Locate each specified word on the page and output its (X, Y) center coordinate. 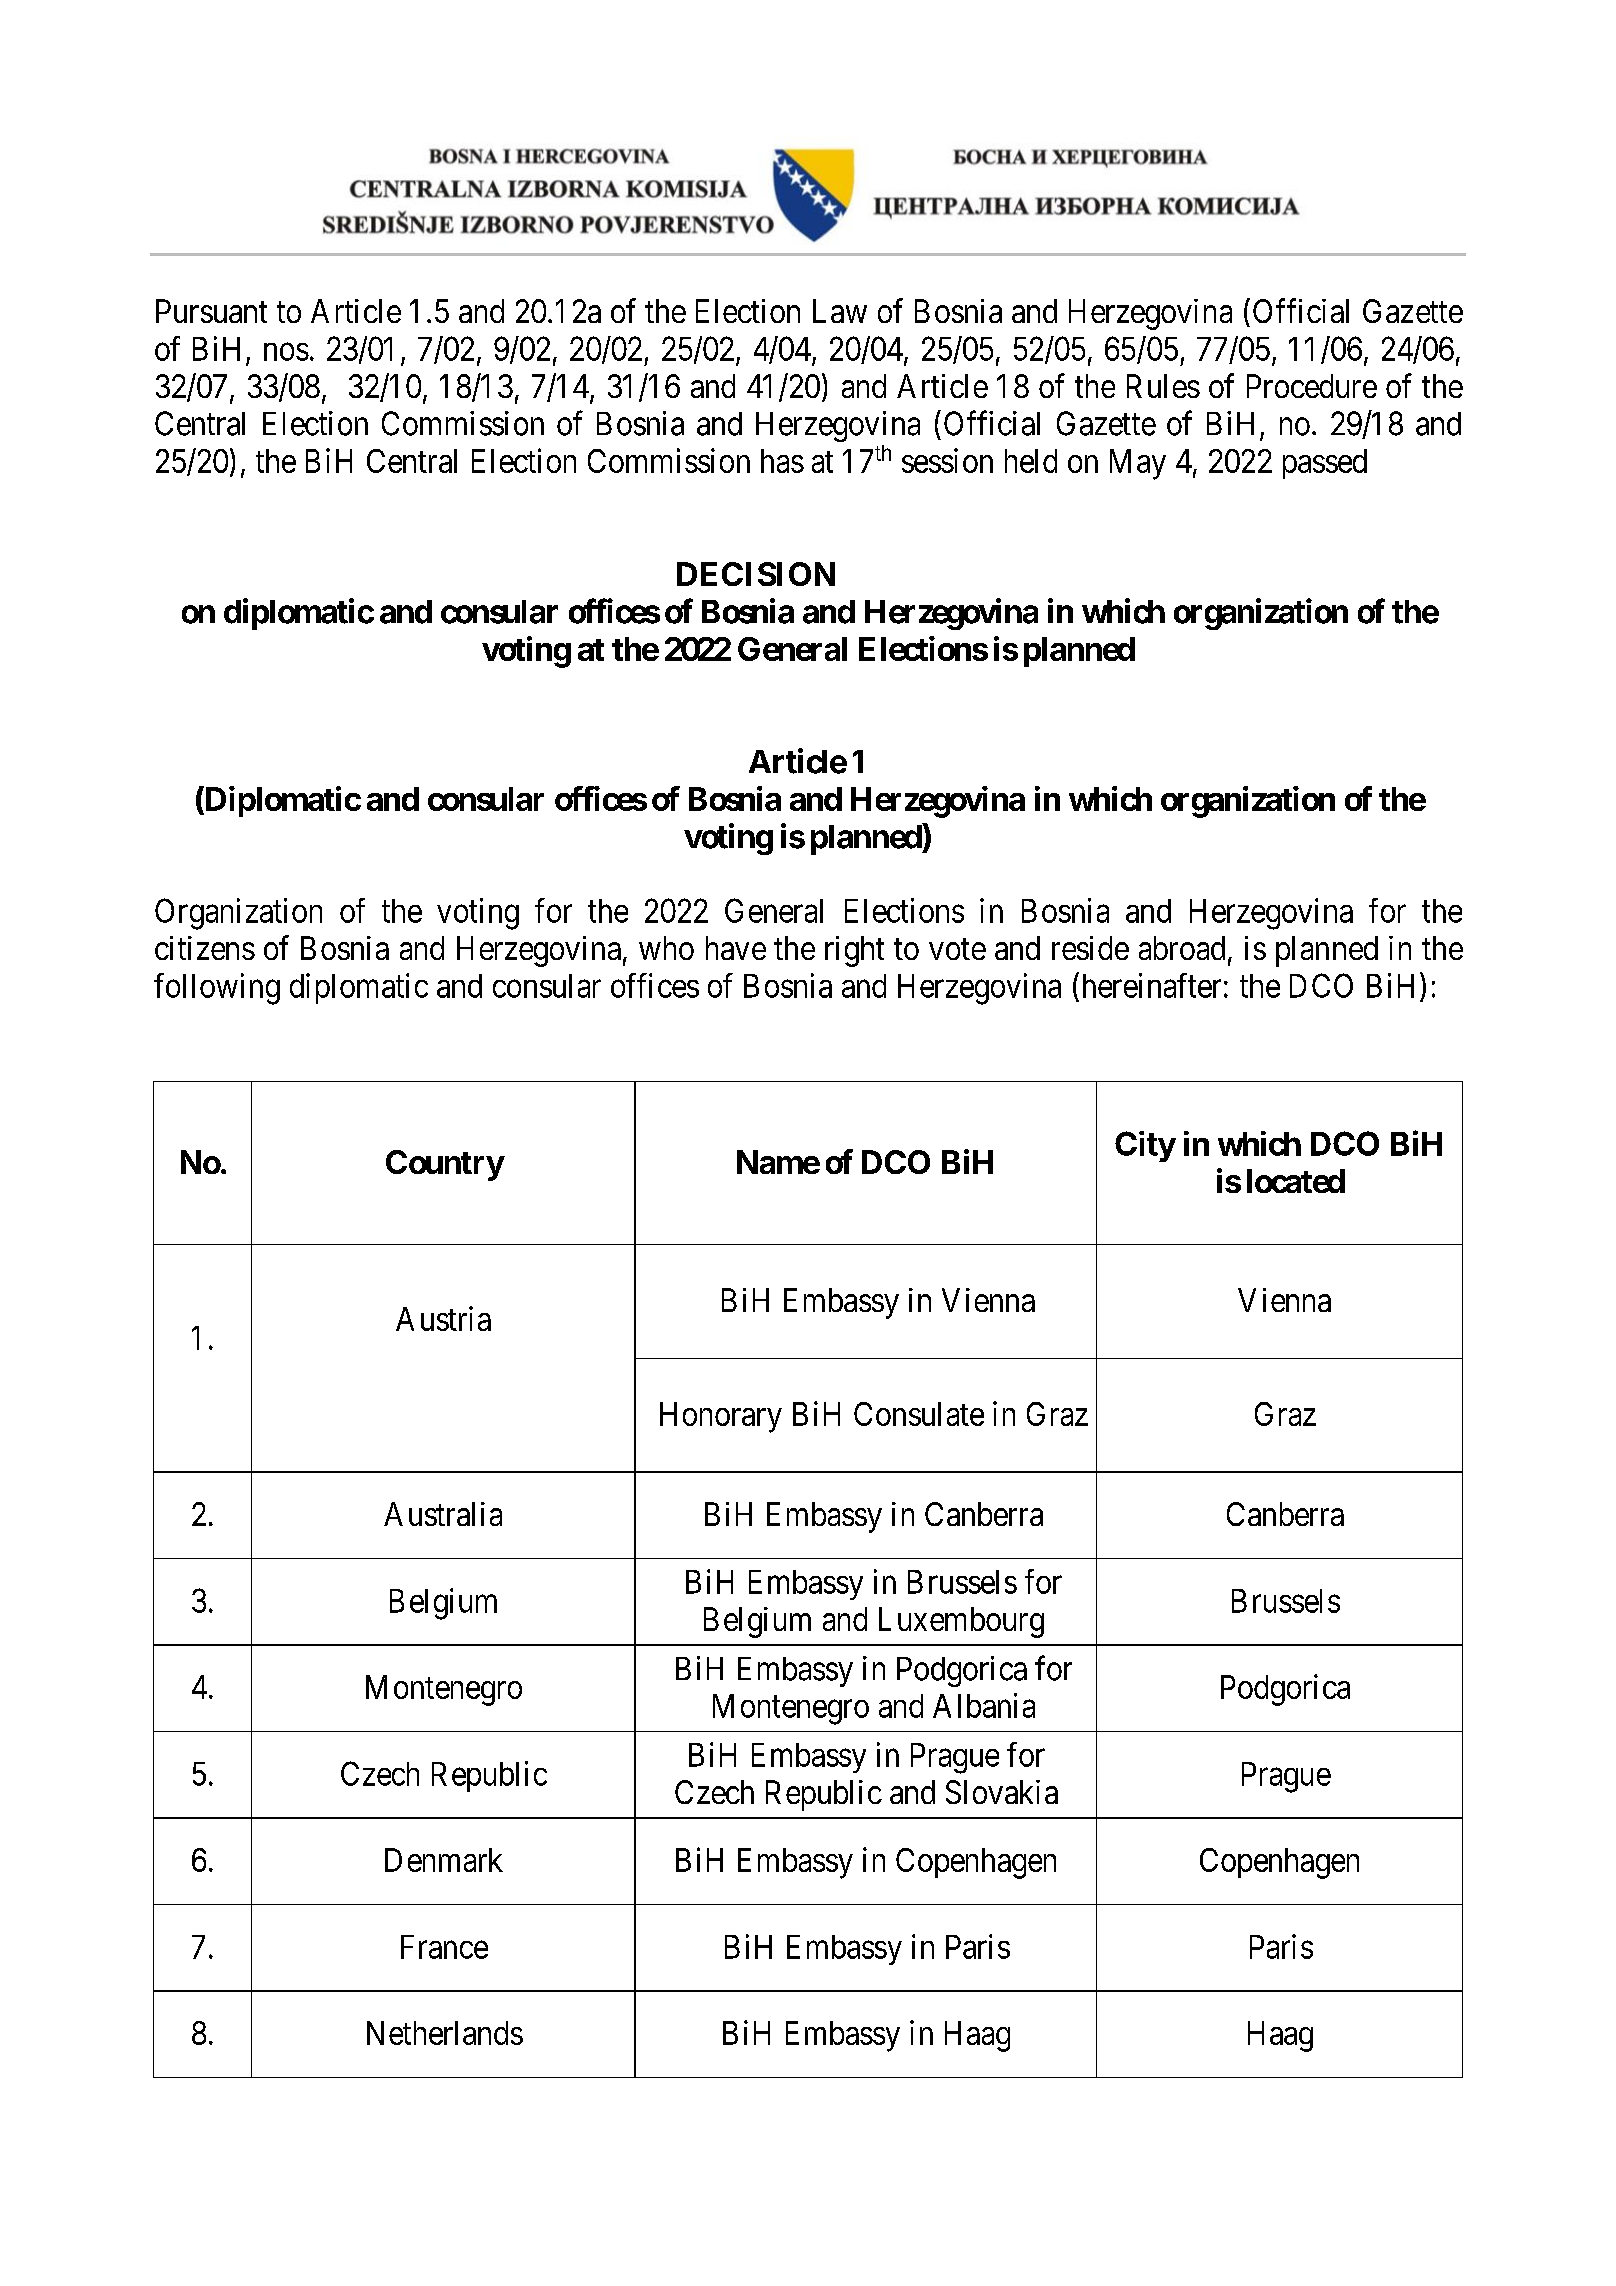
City (1145, 1146)
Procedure (1312, 386)
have (736, 948)
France (444, 1947)
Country (445, 1165)
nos (286, 352)
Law (840, 311)
